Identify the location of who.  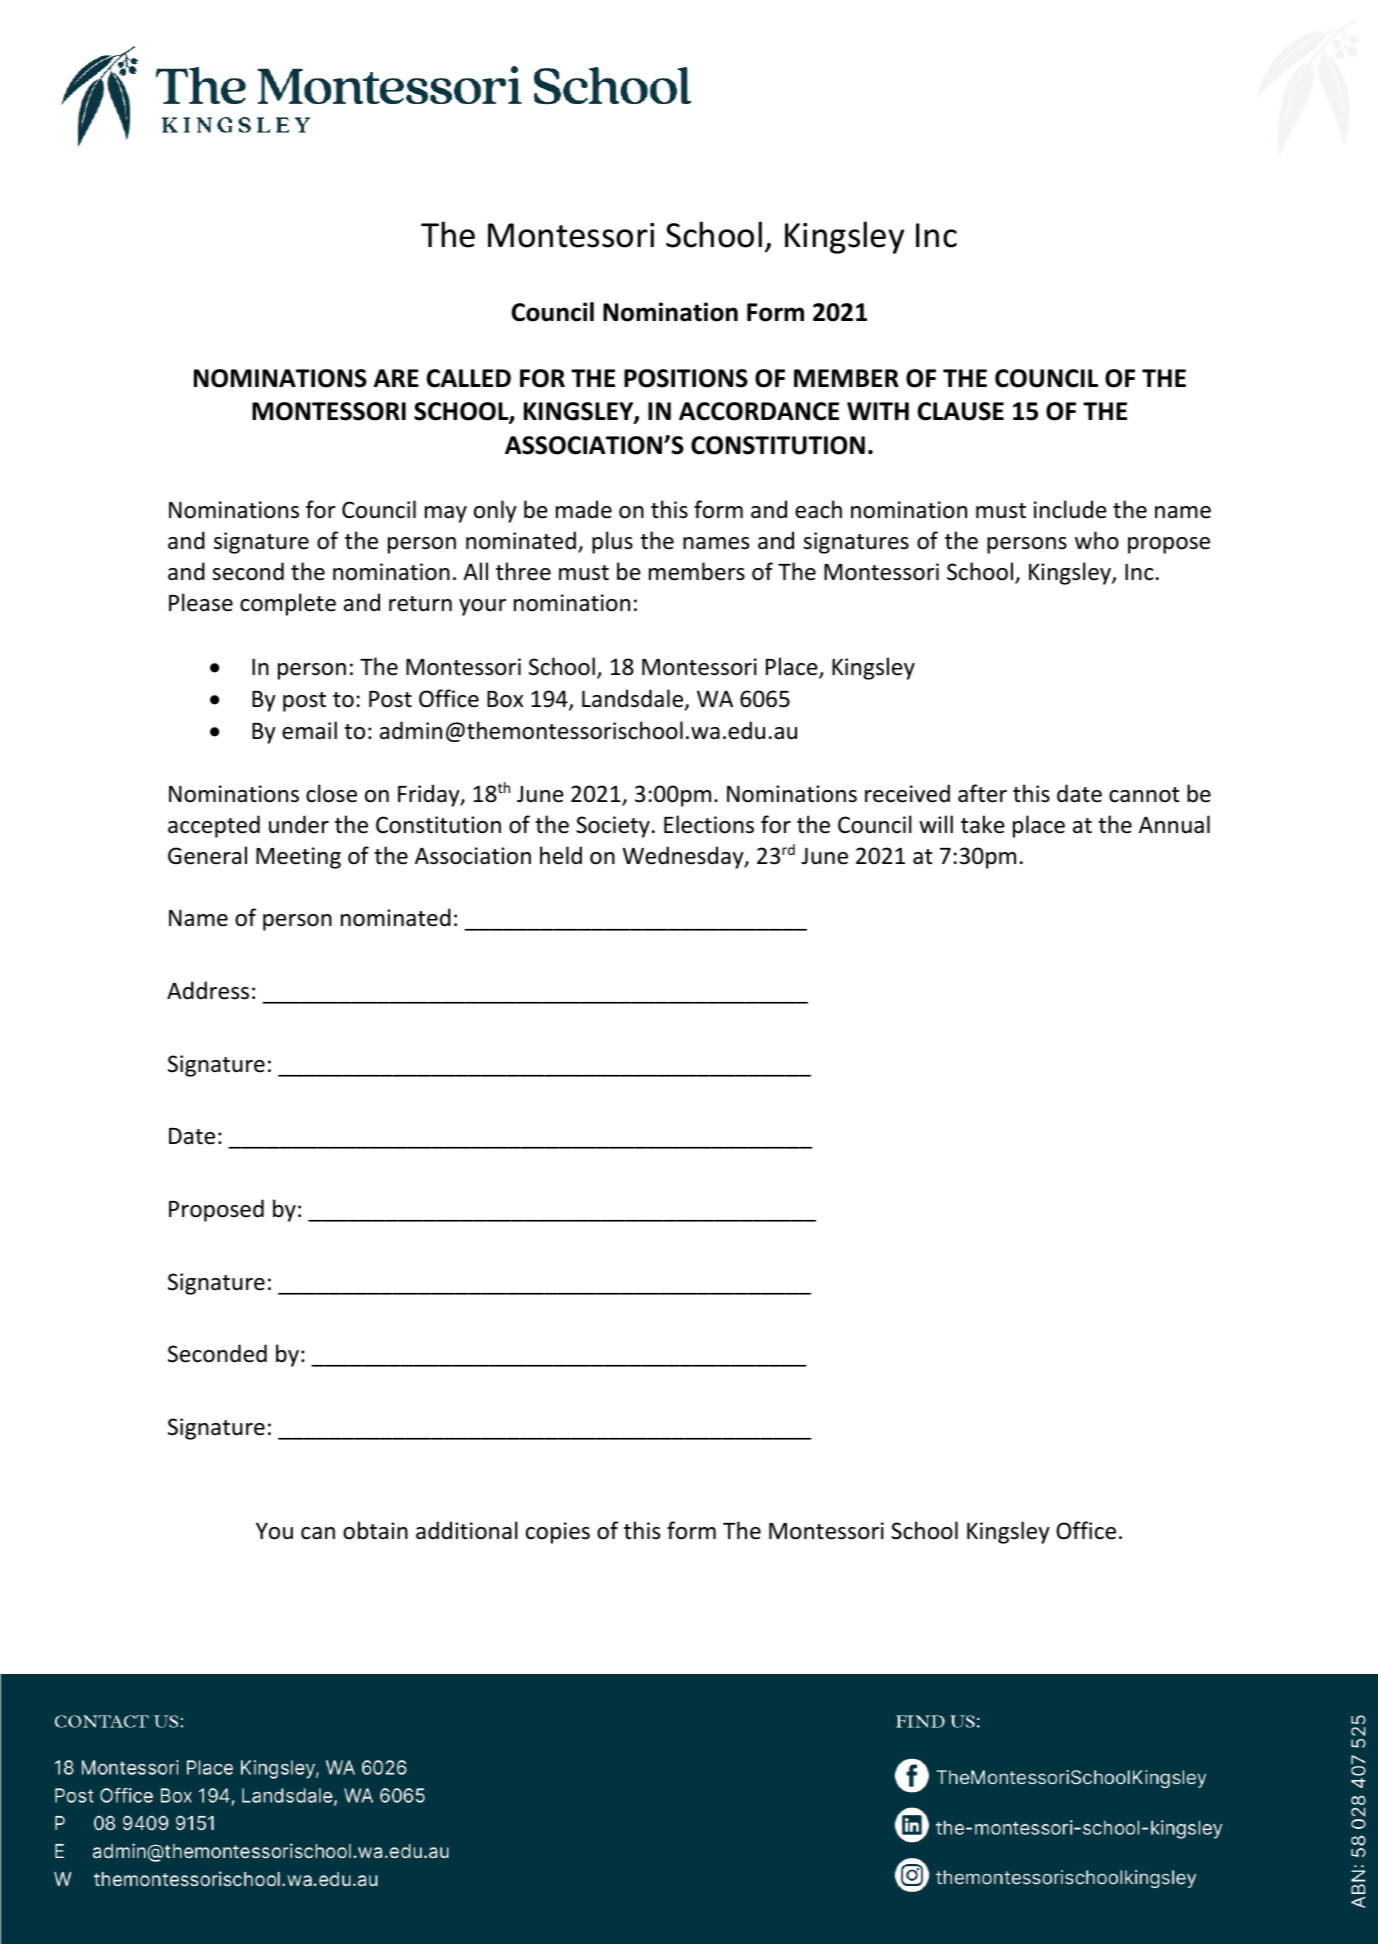
(1097, 540).
